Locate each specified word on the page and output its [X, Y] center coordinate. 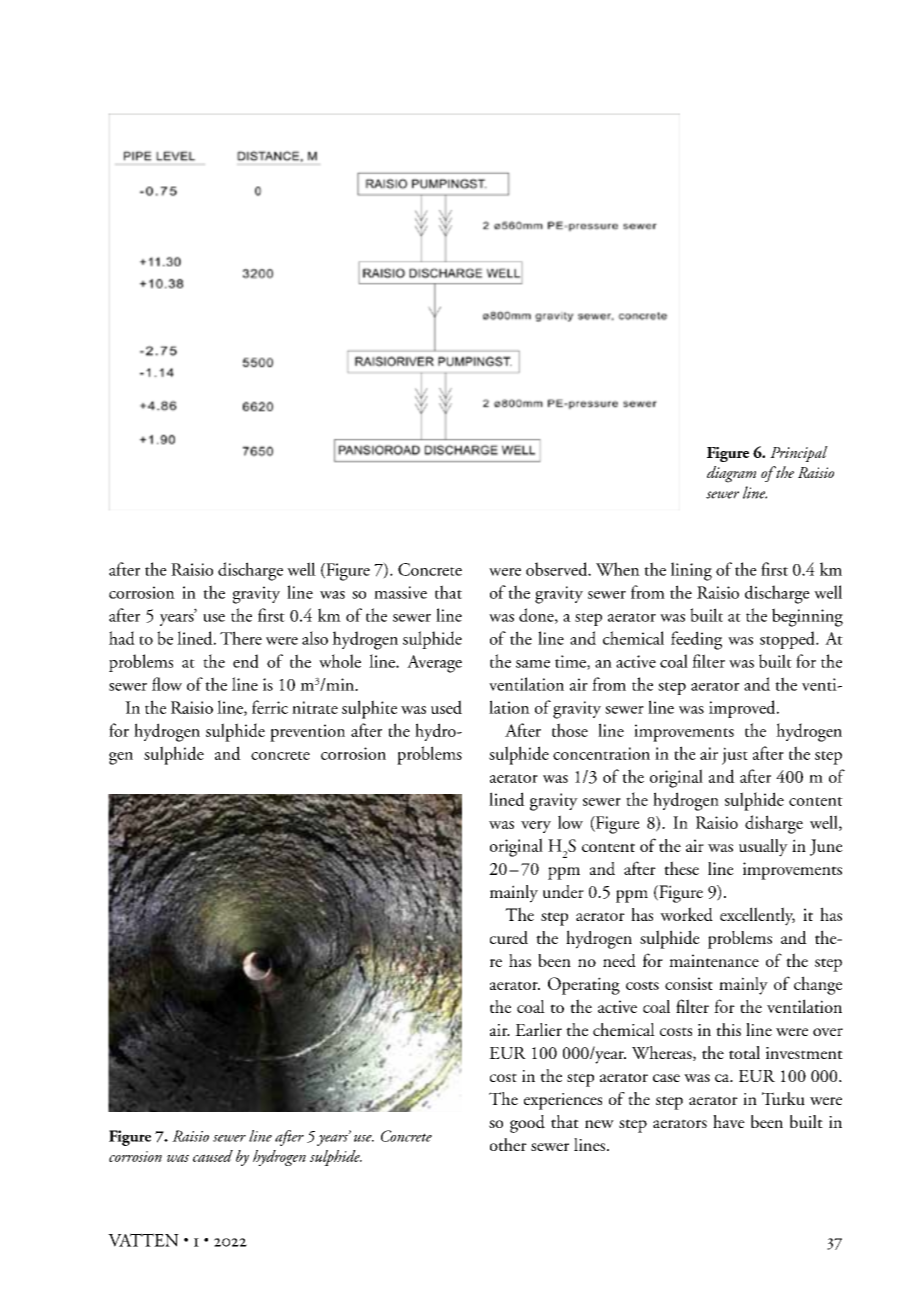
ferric [270, 707]
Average [434, 664]
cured [509, 937]
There [241, 638]
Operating [584, 986]
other [508, 1144]
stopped [788, 640]
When [618, 569]
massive [400, 592]
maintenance [714, 960]
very [536, 827]
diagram [731, 474]
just [735, 756]
